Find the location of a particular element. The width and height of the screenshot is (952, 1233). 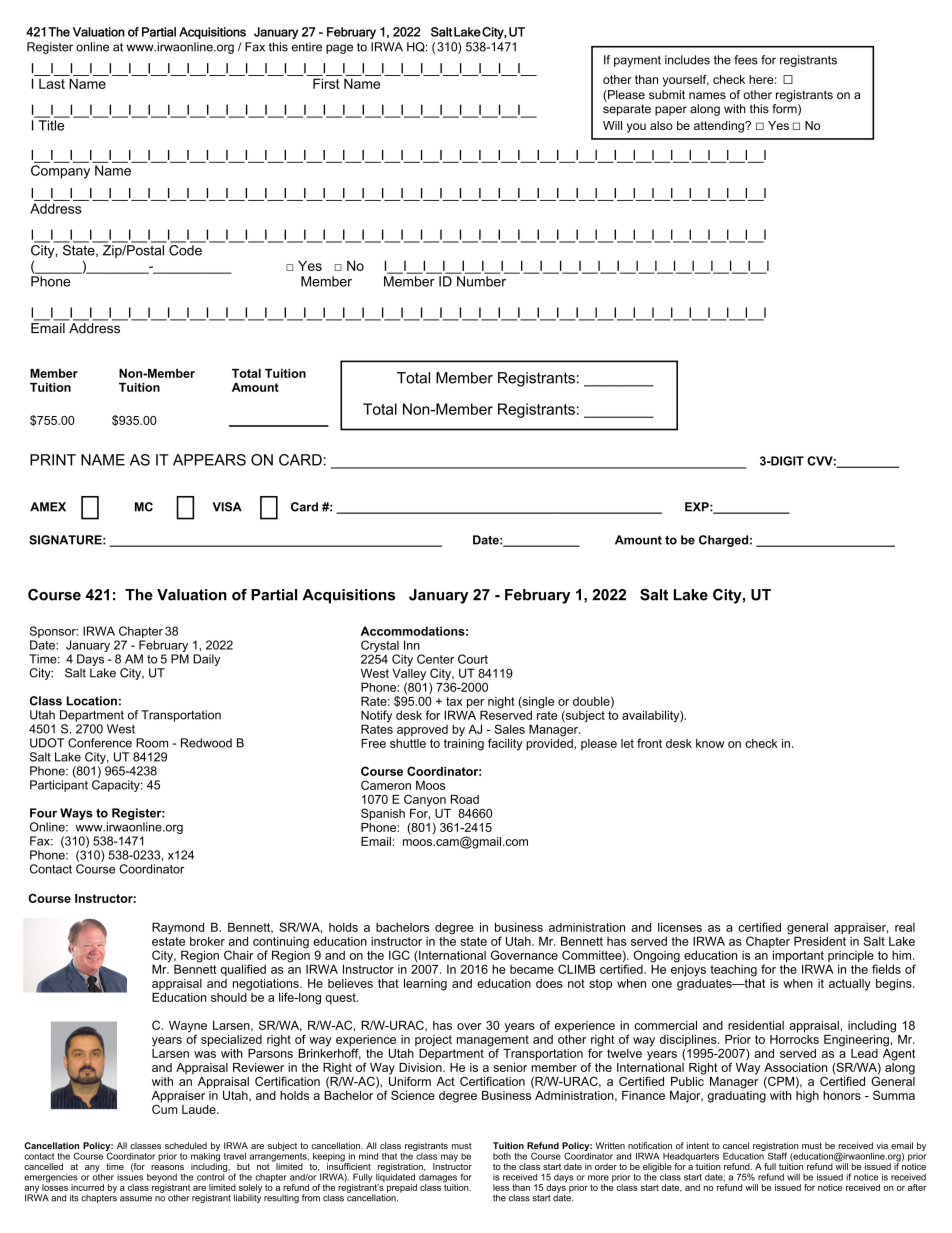

Code is located at coordinates (186, 249).
